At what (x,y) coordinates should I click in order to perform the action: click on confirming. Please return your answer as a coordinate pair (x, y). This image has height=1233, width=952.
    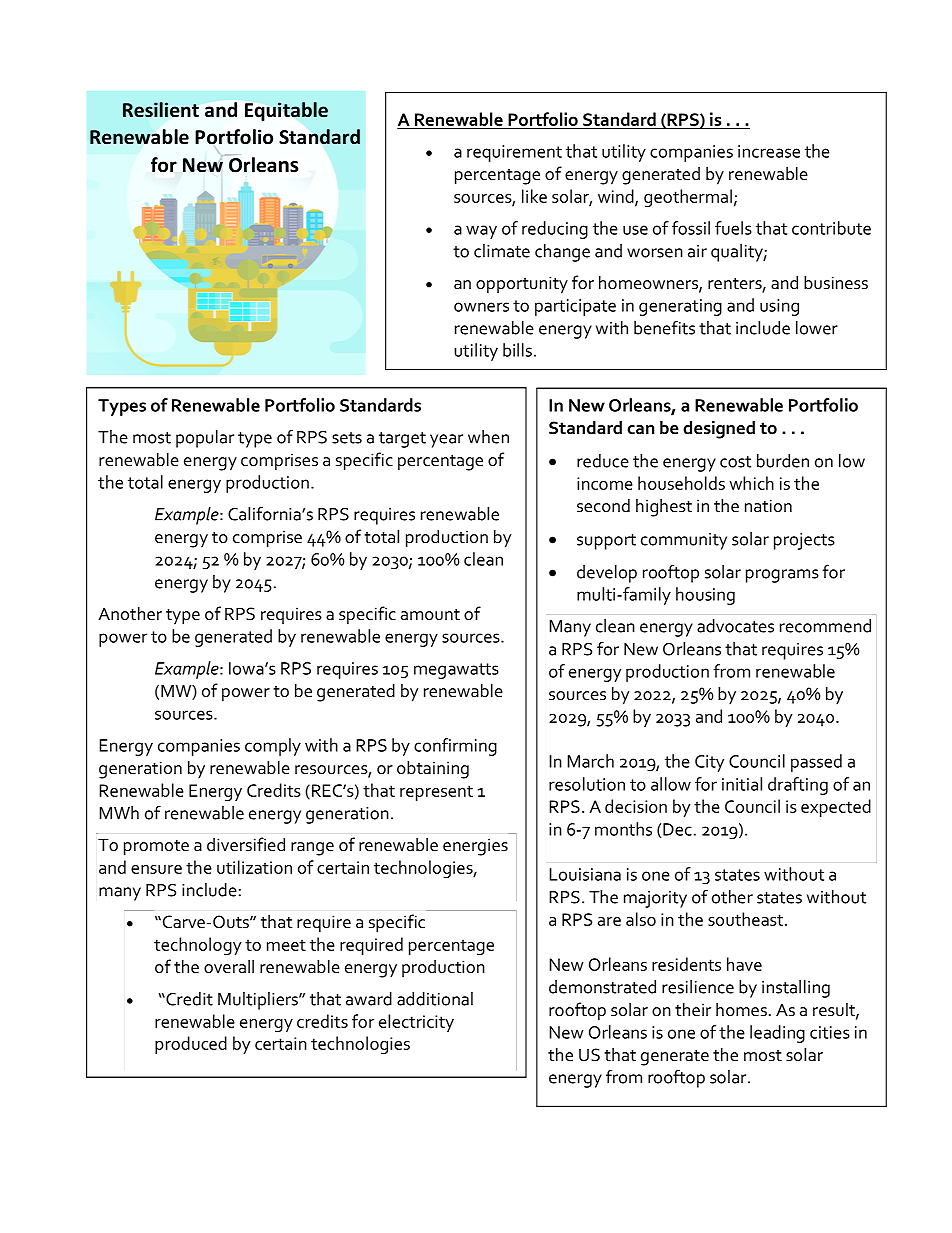
    Looking at the image, I should click on (455, 747).
